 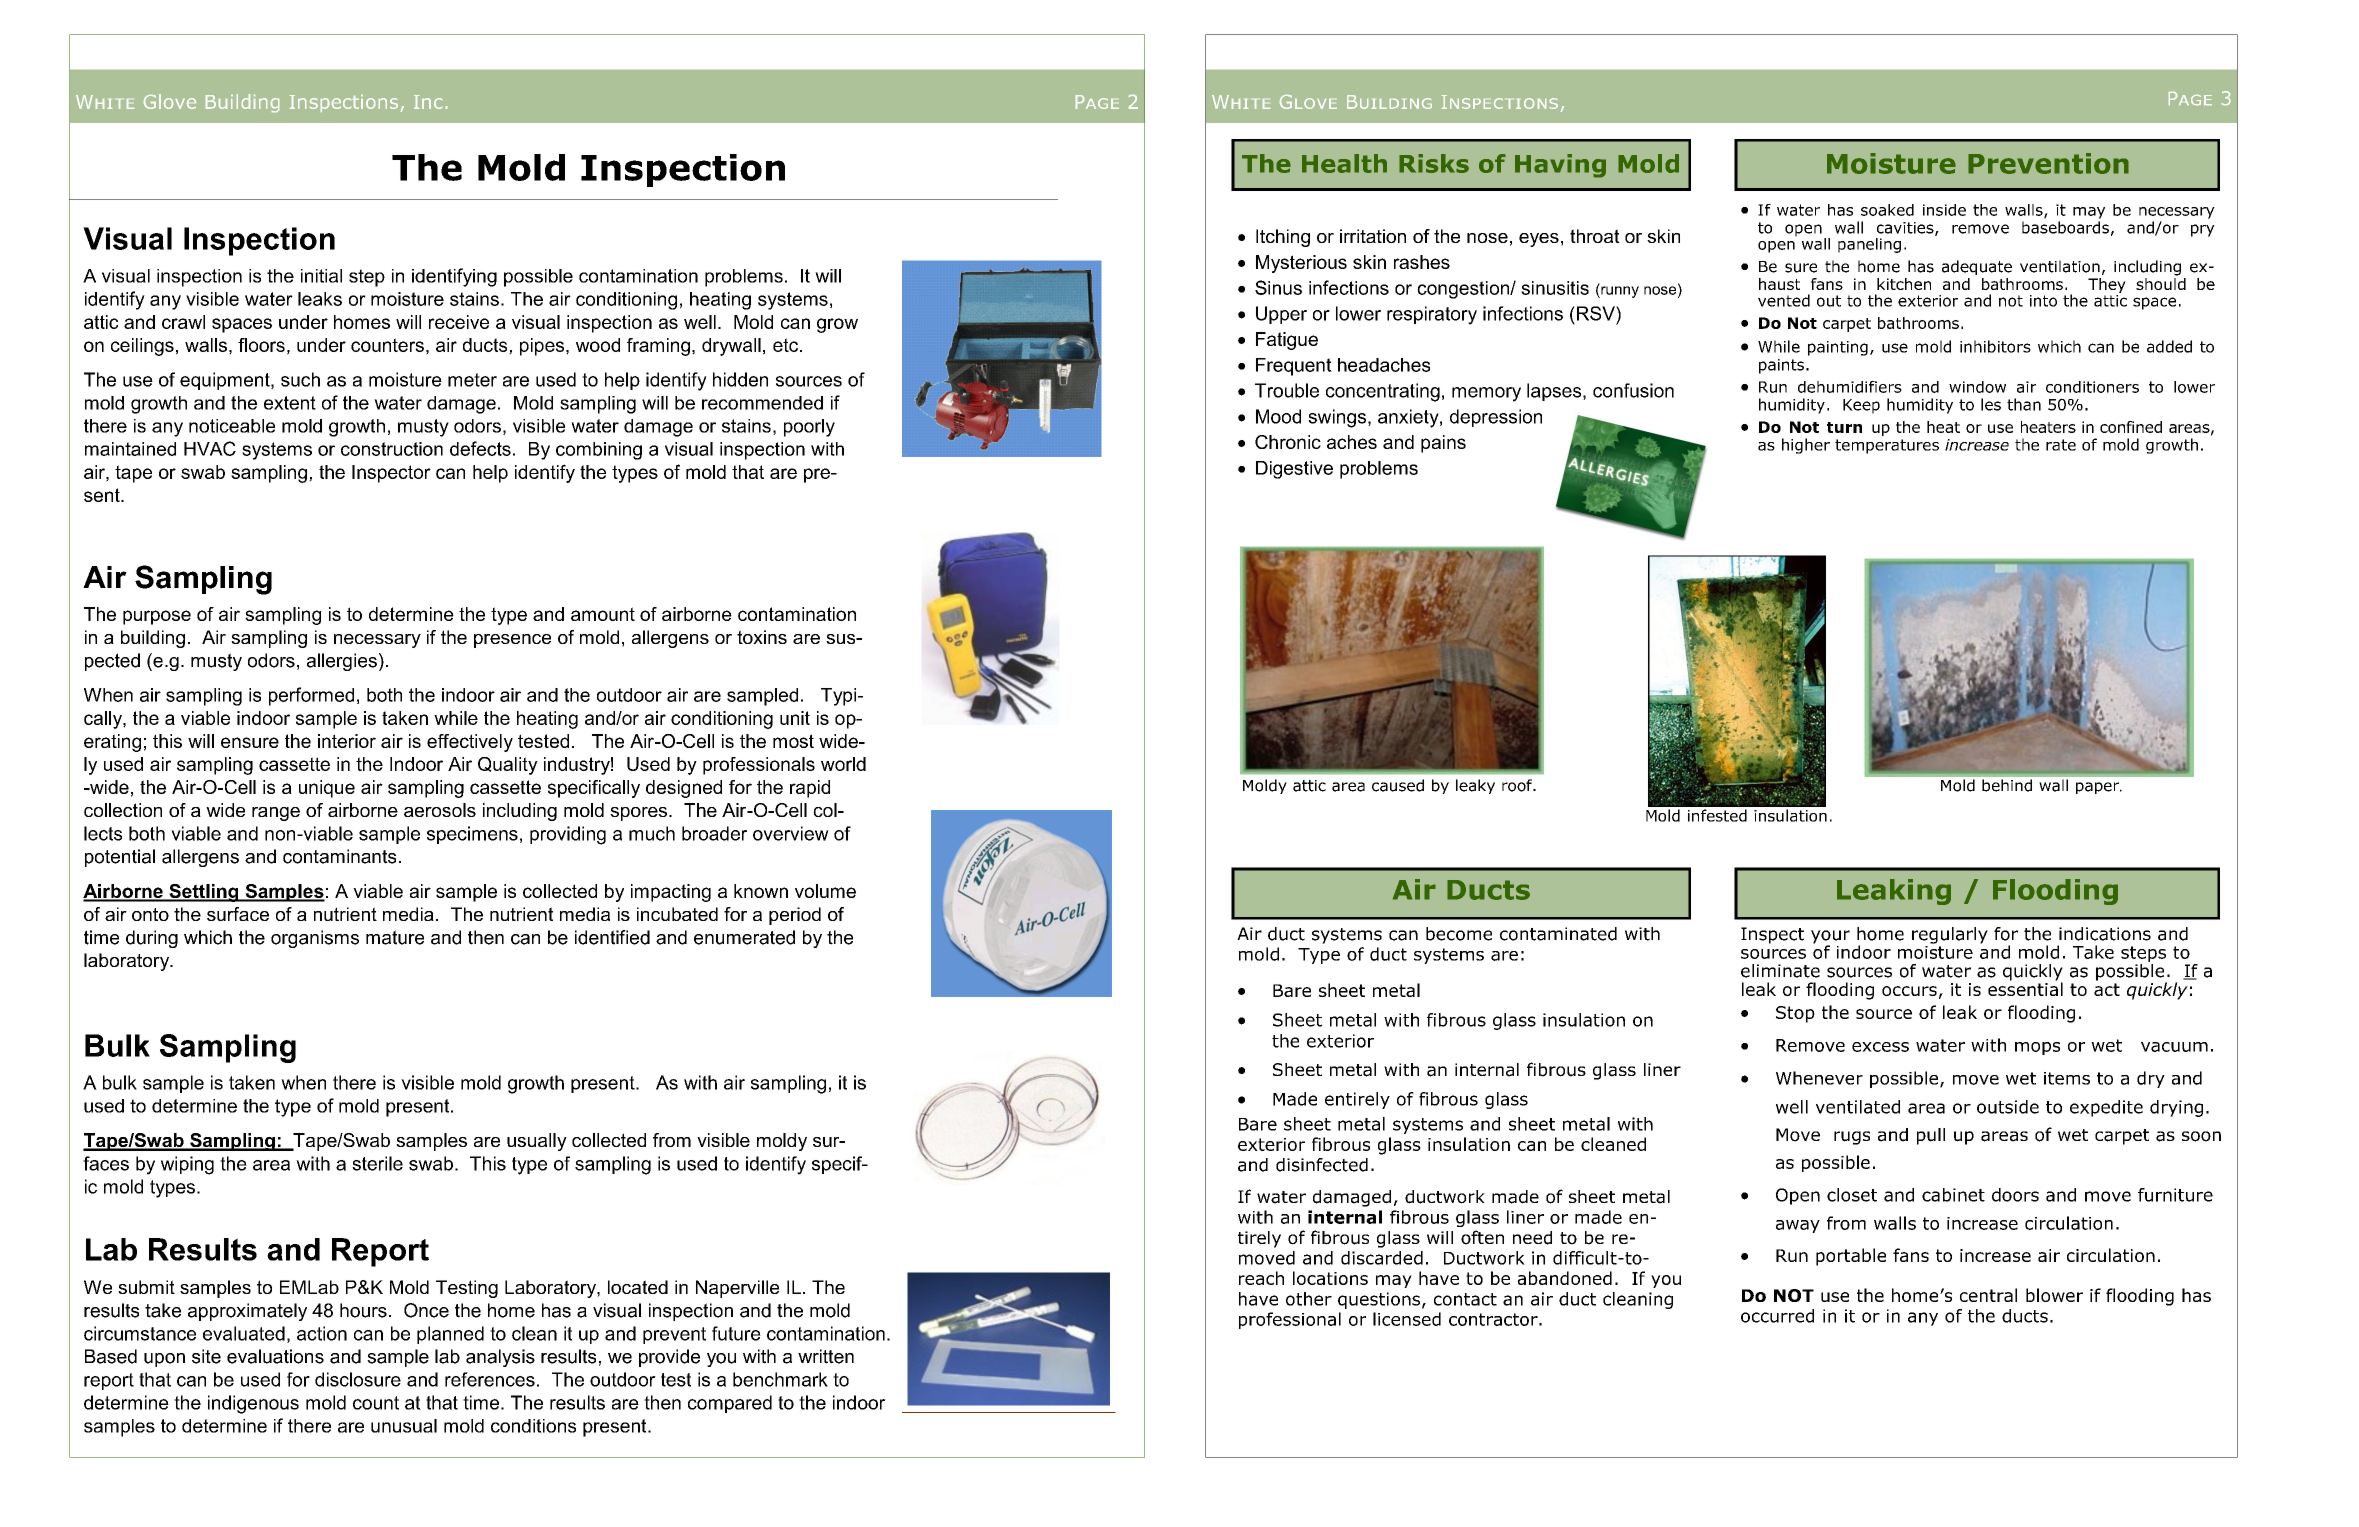 What do you see at coordinates (392, 449) in the screenshot?
I see `construction` at bounding box center [392, 449].
